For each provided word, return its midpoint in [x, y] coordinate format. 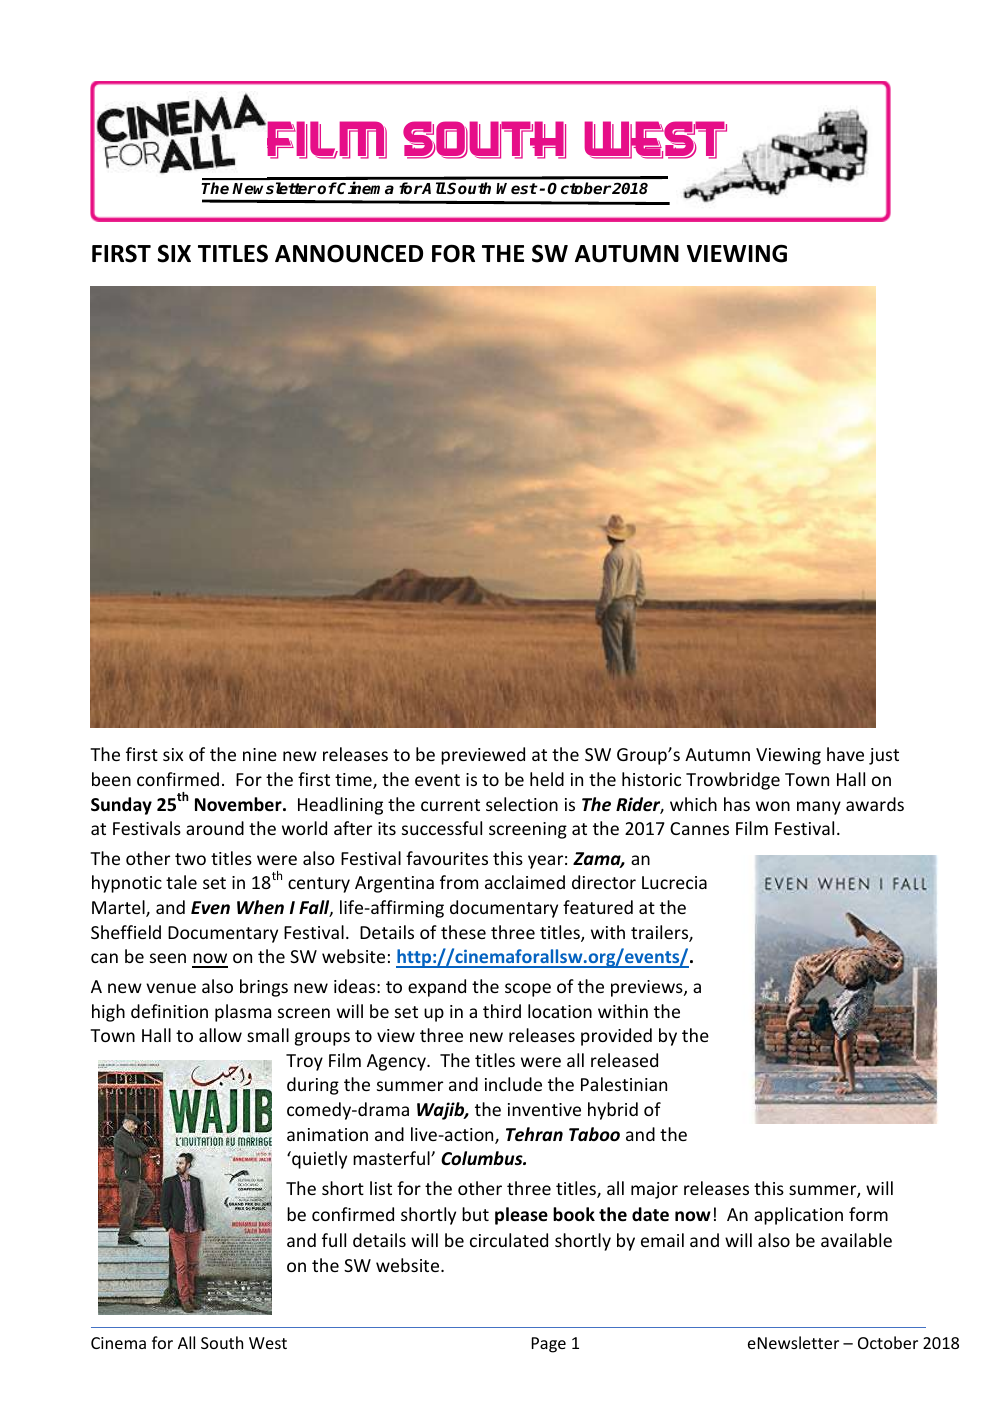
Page [549, 1345]
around [215, 828]
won [773, 806]
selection [522, 804]
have [845, 754]
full [334, 1240]
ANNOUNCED [349, 253]
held [547, 779]
